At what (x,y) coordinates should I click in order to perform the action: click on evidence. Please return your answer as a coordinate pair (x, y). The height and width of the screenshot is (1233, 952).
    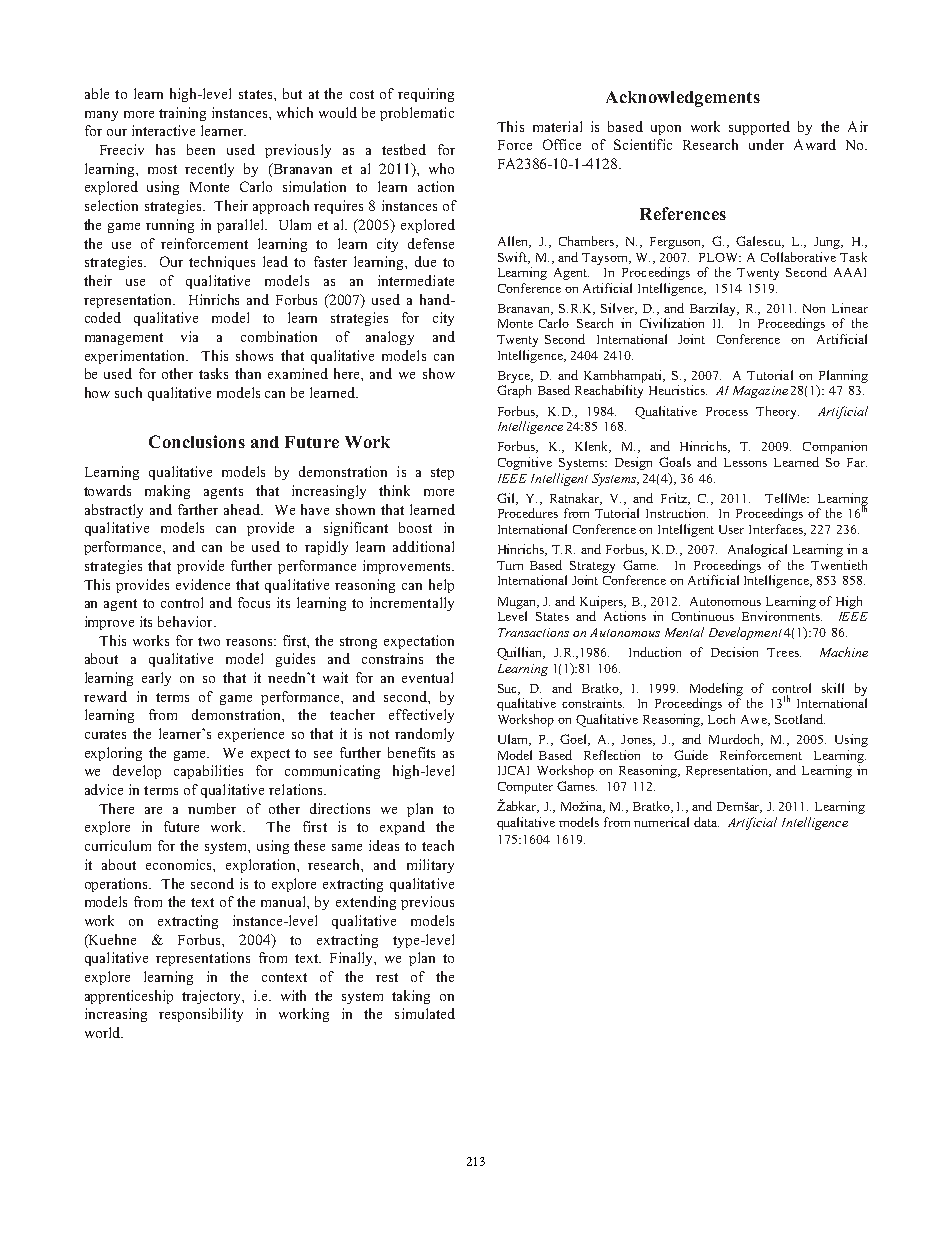
    Looking at the image, I should click on (203, 584).
